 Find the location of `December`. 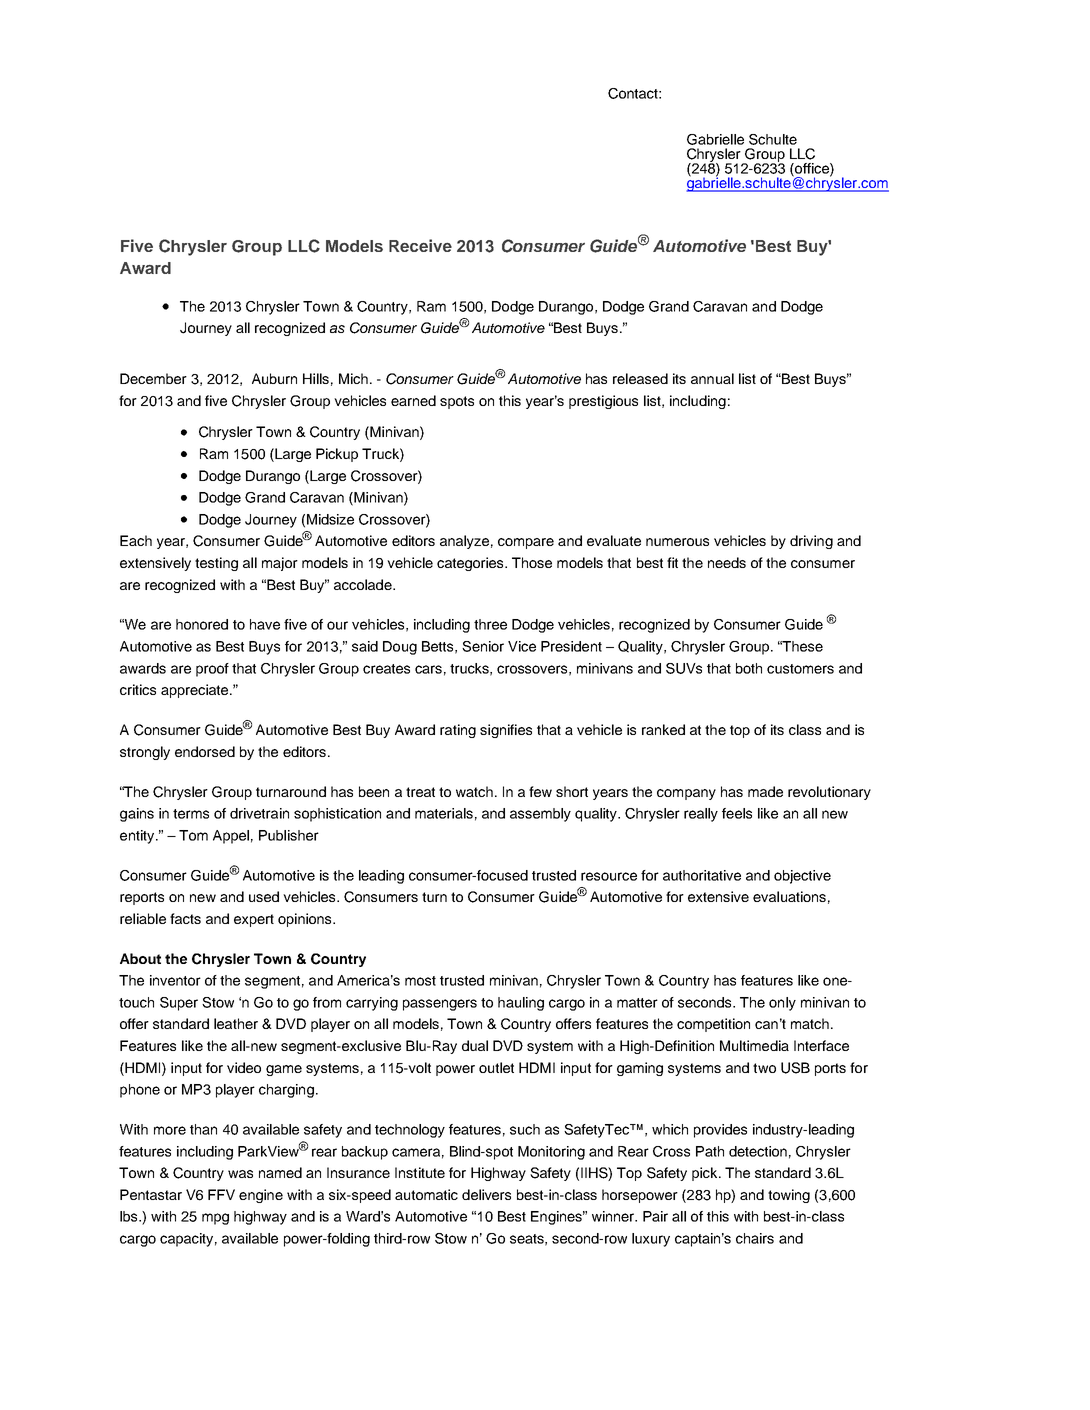

December is located at coordinates (153, 378).
